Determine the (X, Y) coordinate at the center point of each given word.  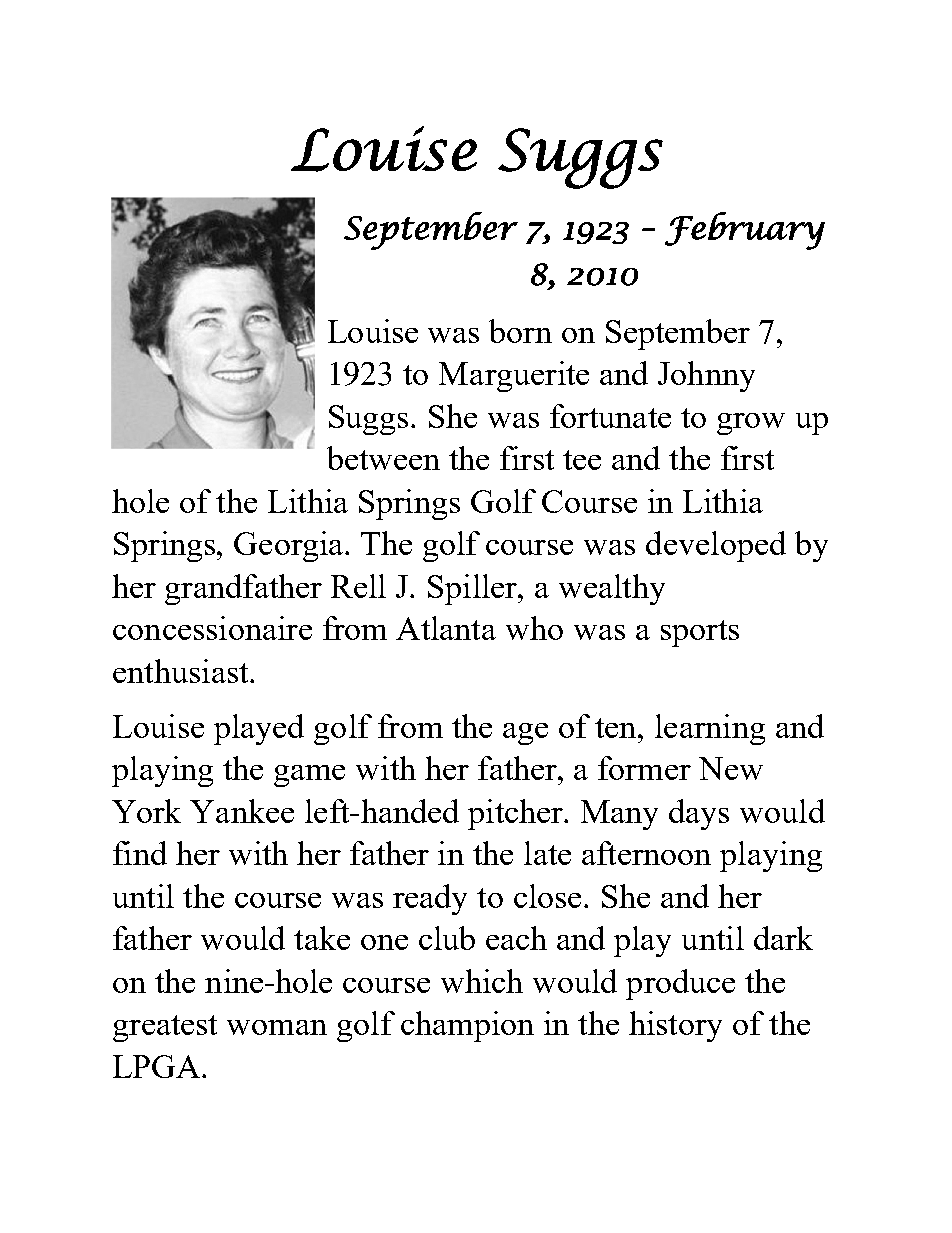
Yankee (242, 811)
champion (467, 1026)
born (520, 331)
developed (716, 546)
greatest (165, 1028)
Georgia (290, 546)
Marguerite (514, 376)
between (383, 458)
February (745, 231)
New (731, 768)
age (525, 734)
